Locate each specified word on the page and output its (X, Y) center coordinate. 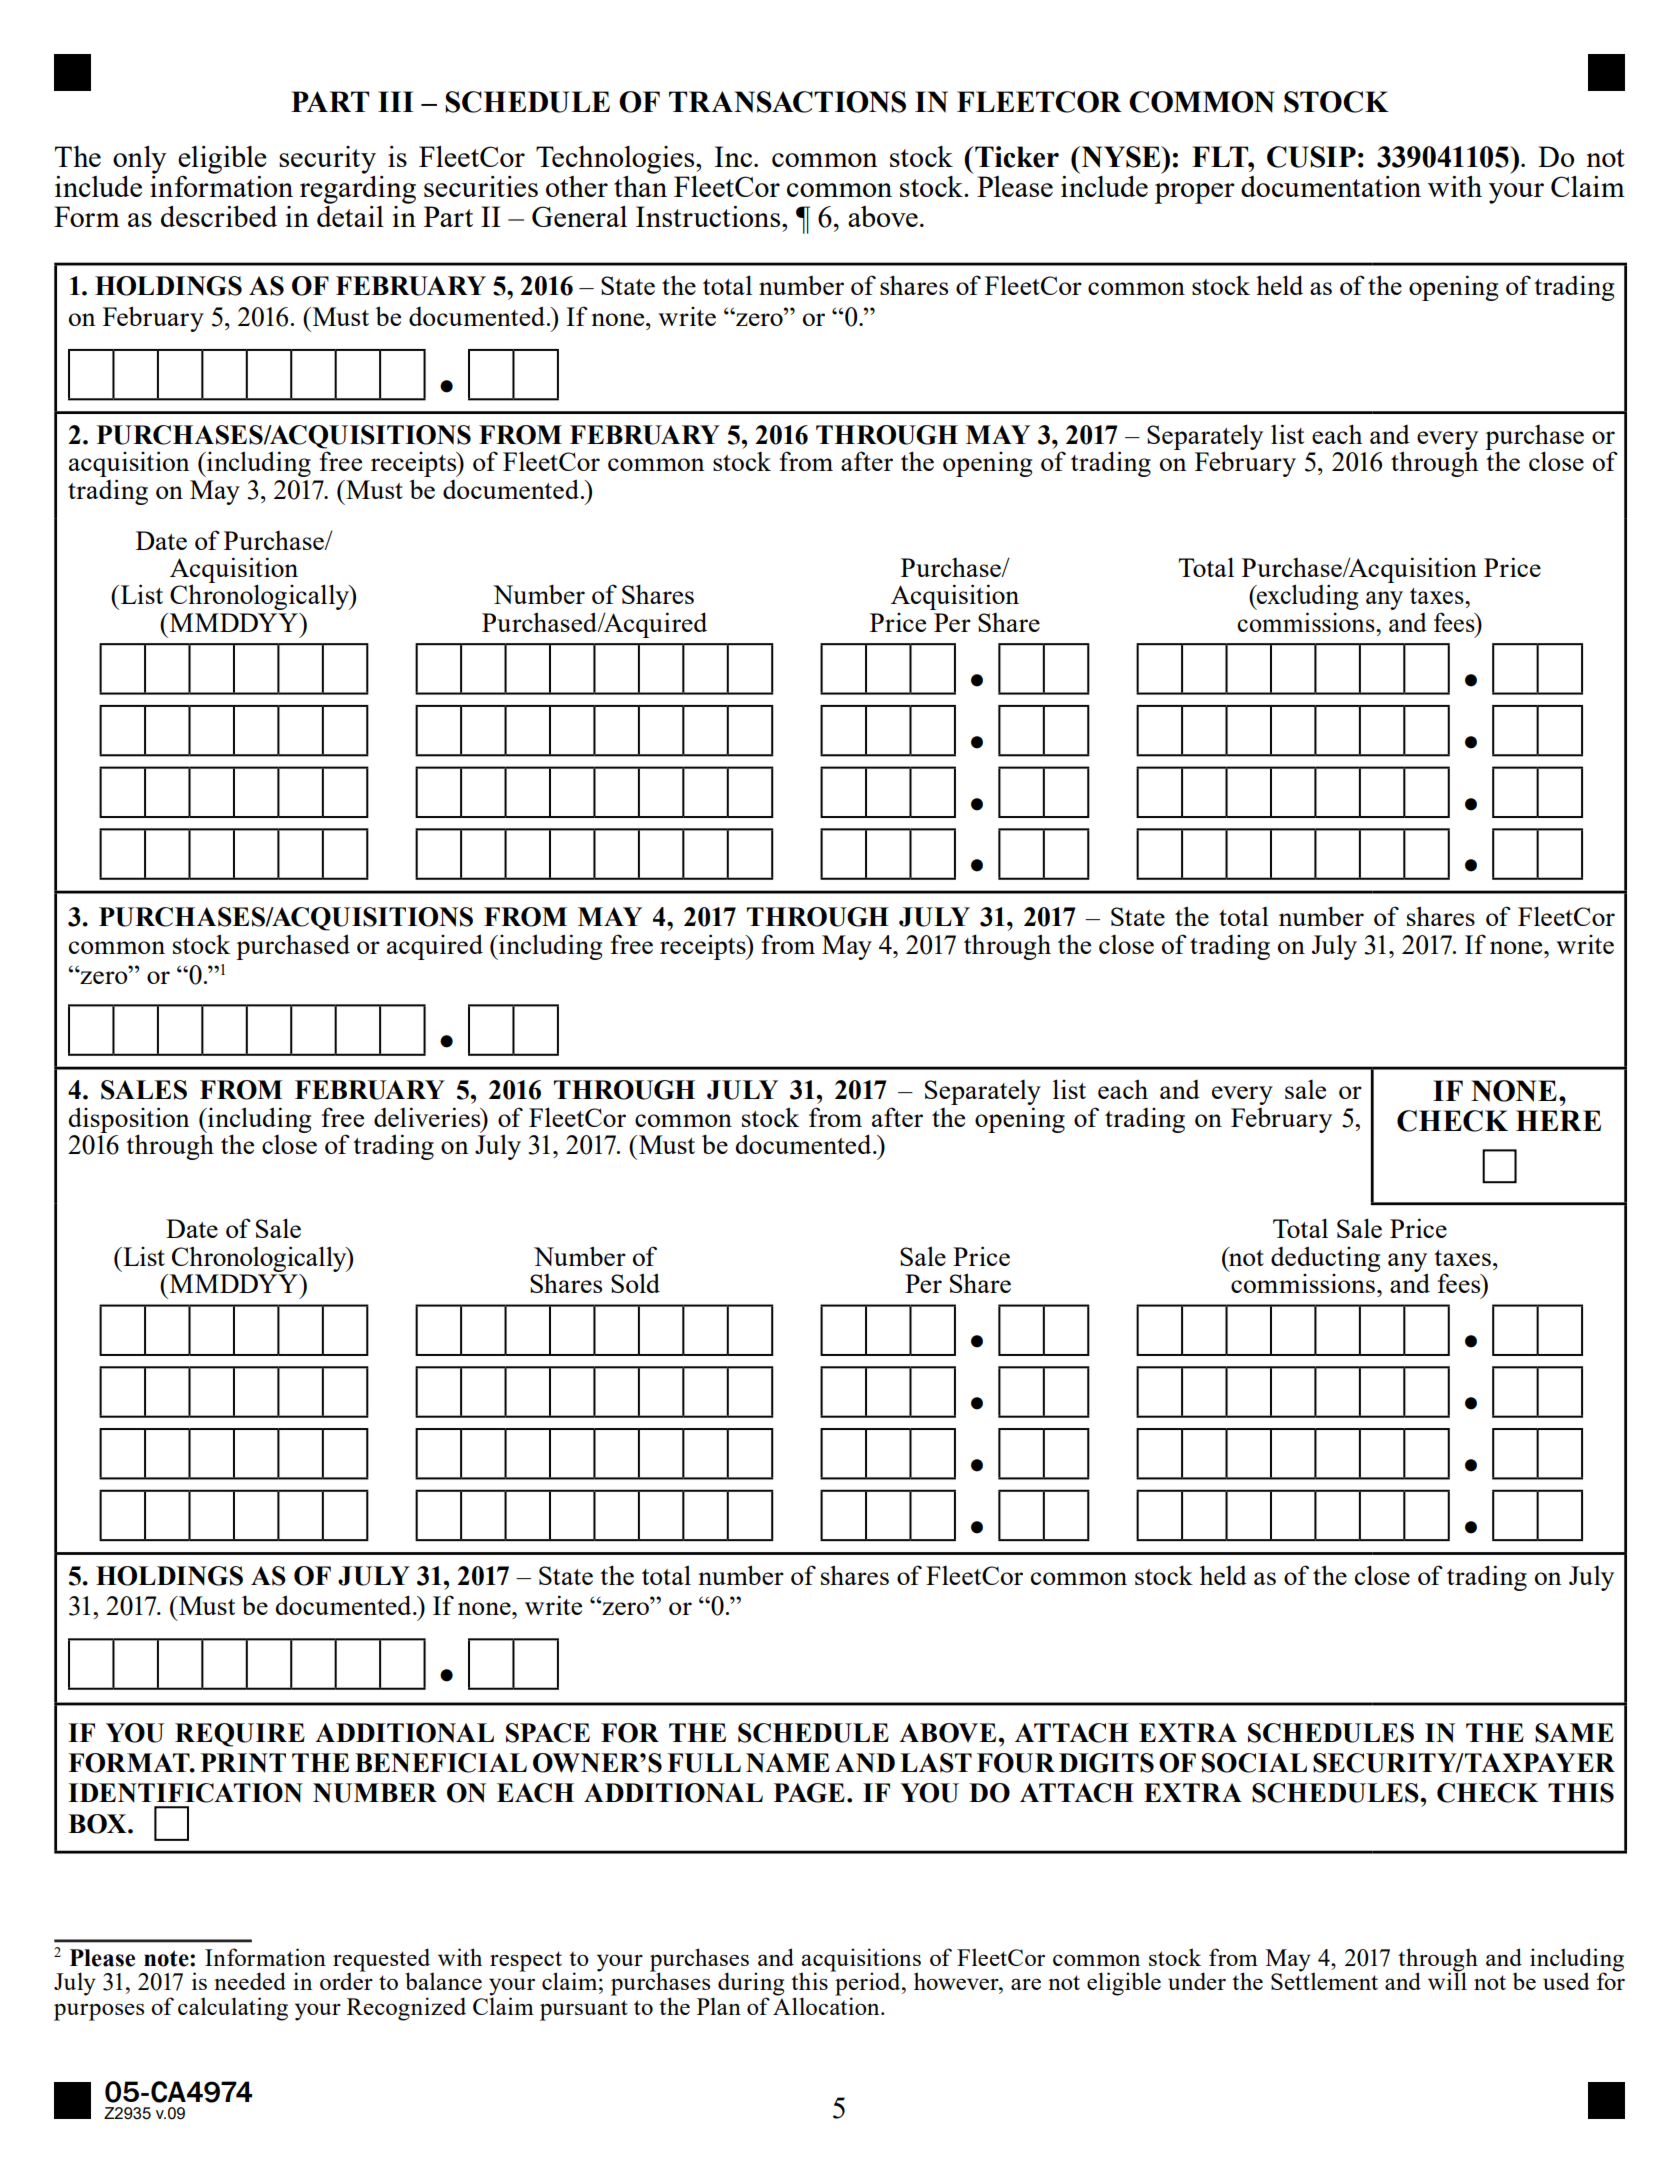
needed (250, 1981)
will (1447, 1980)
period (868, 1984)
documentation (1331, 186)
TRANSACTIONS (787, 102)
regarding (358, 188)
